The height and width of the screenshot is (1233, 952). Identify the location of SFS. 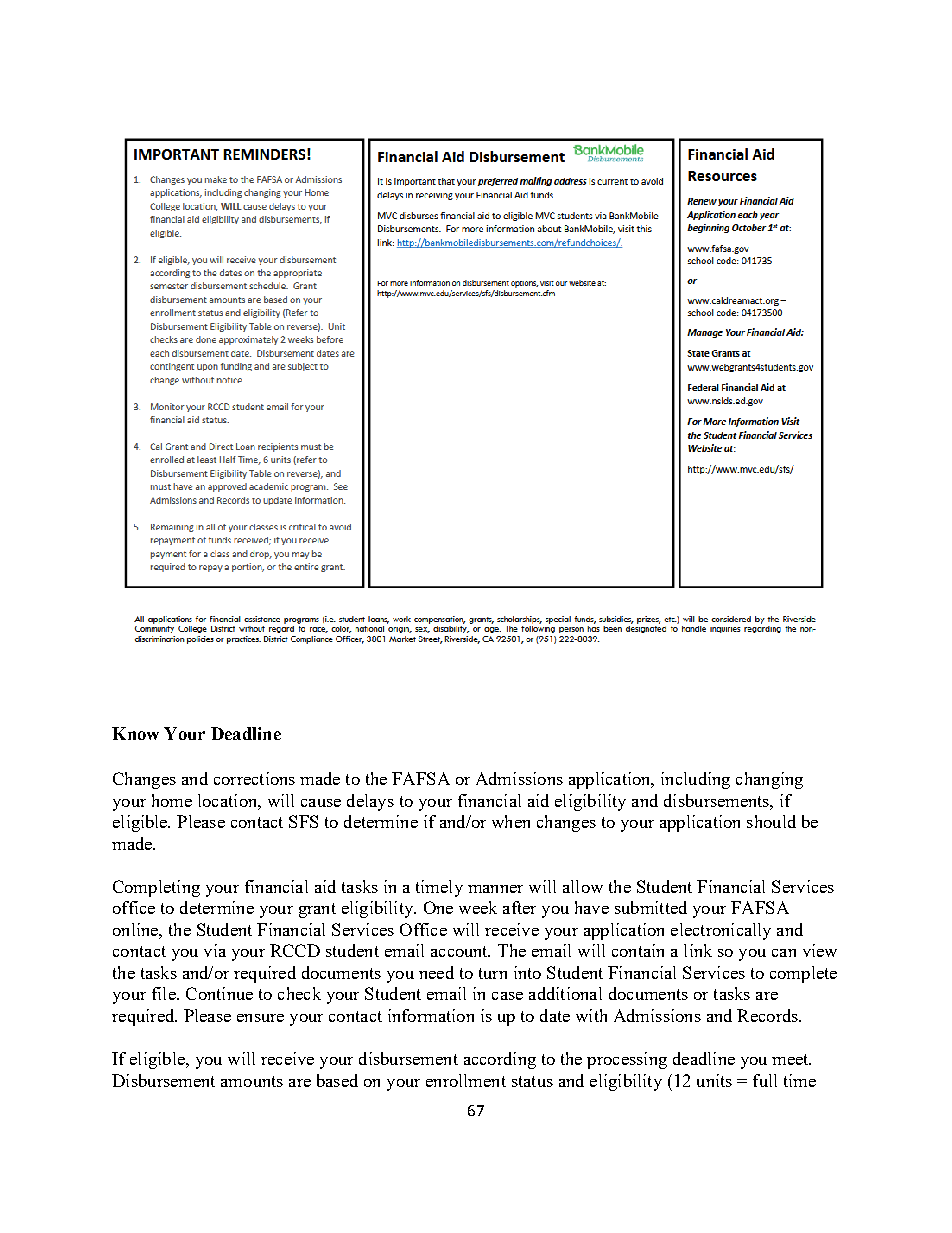
(303, 821).
